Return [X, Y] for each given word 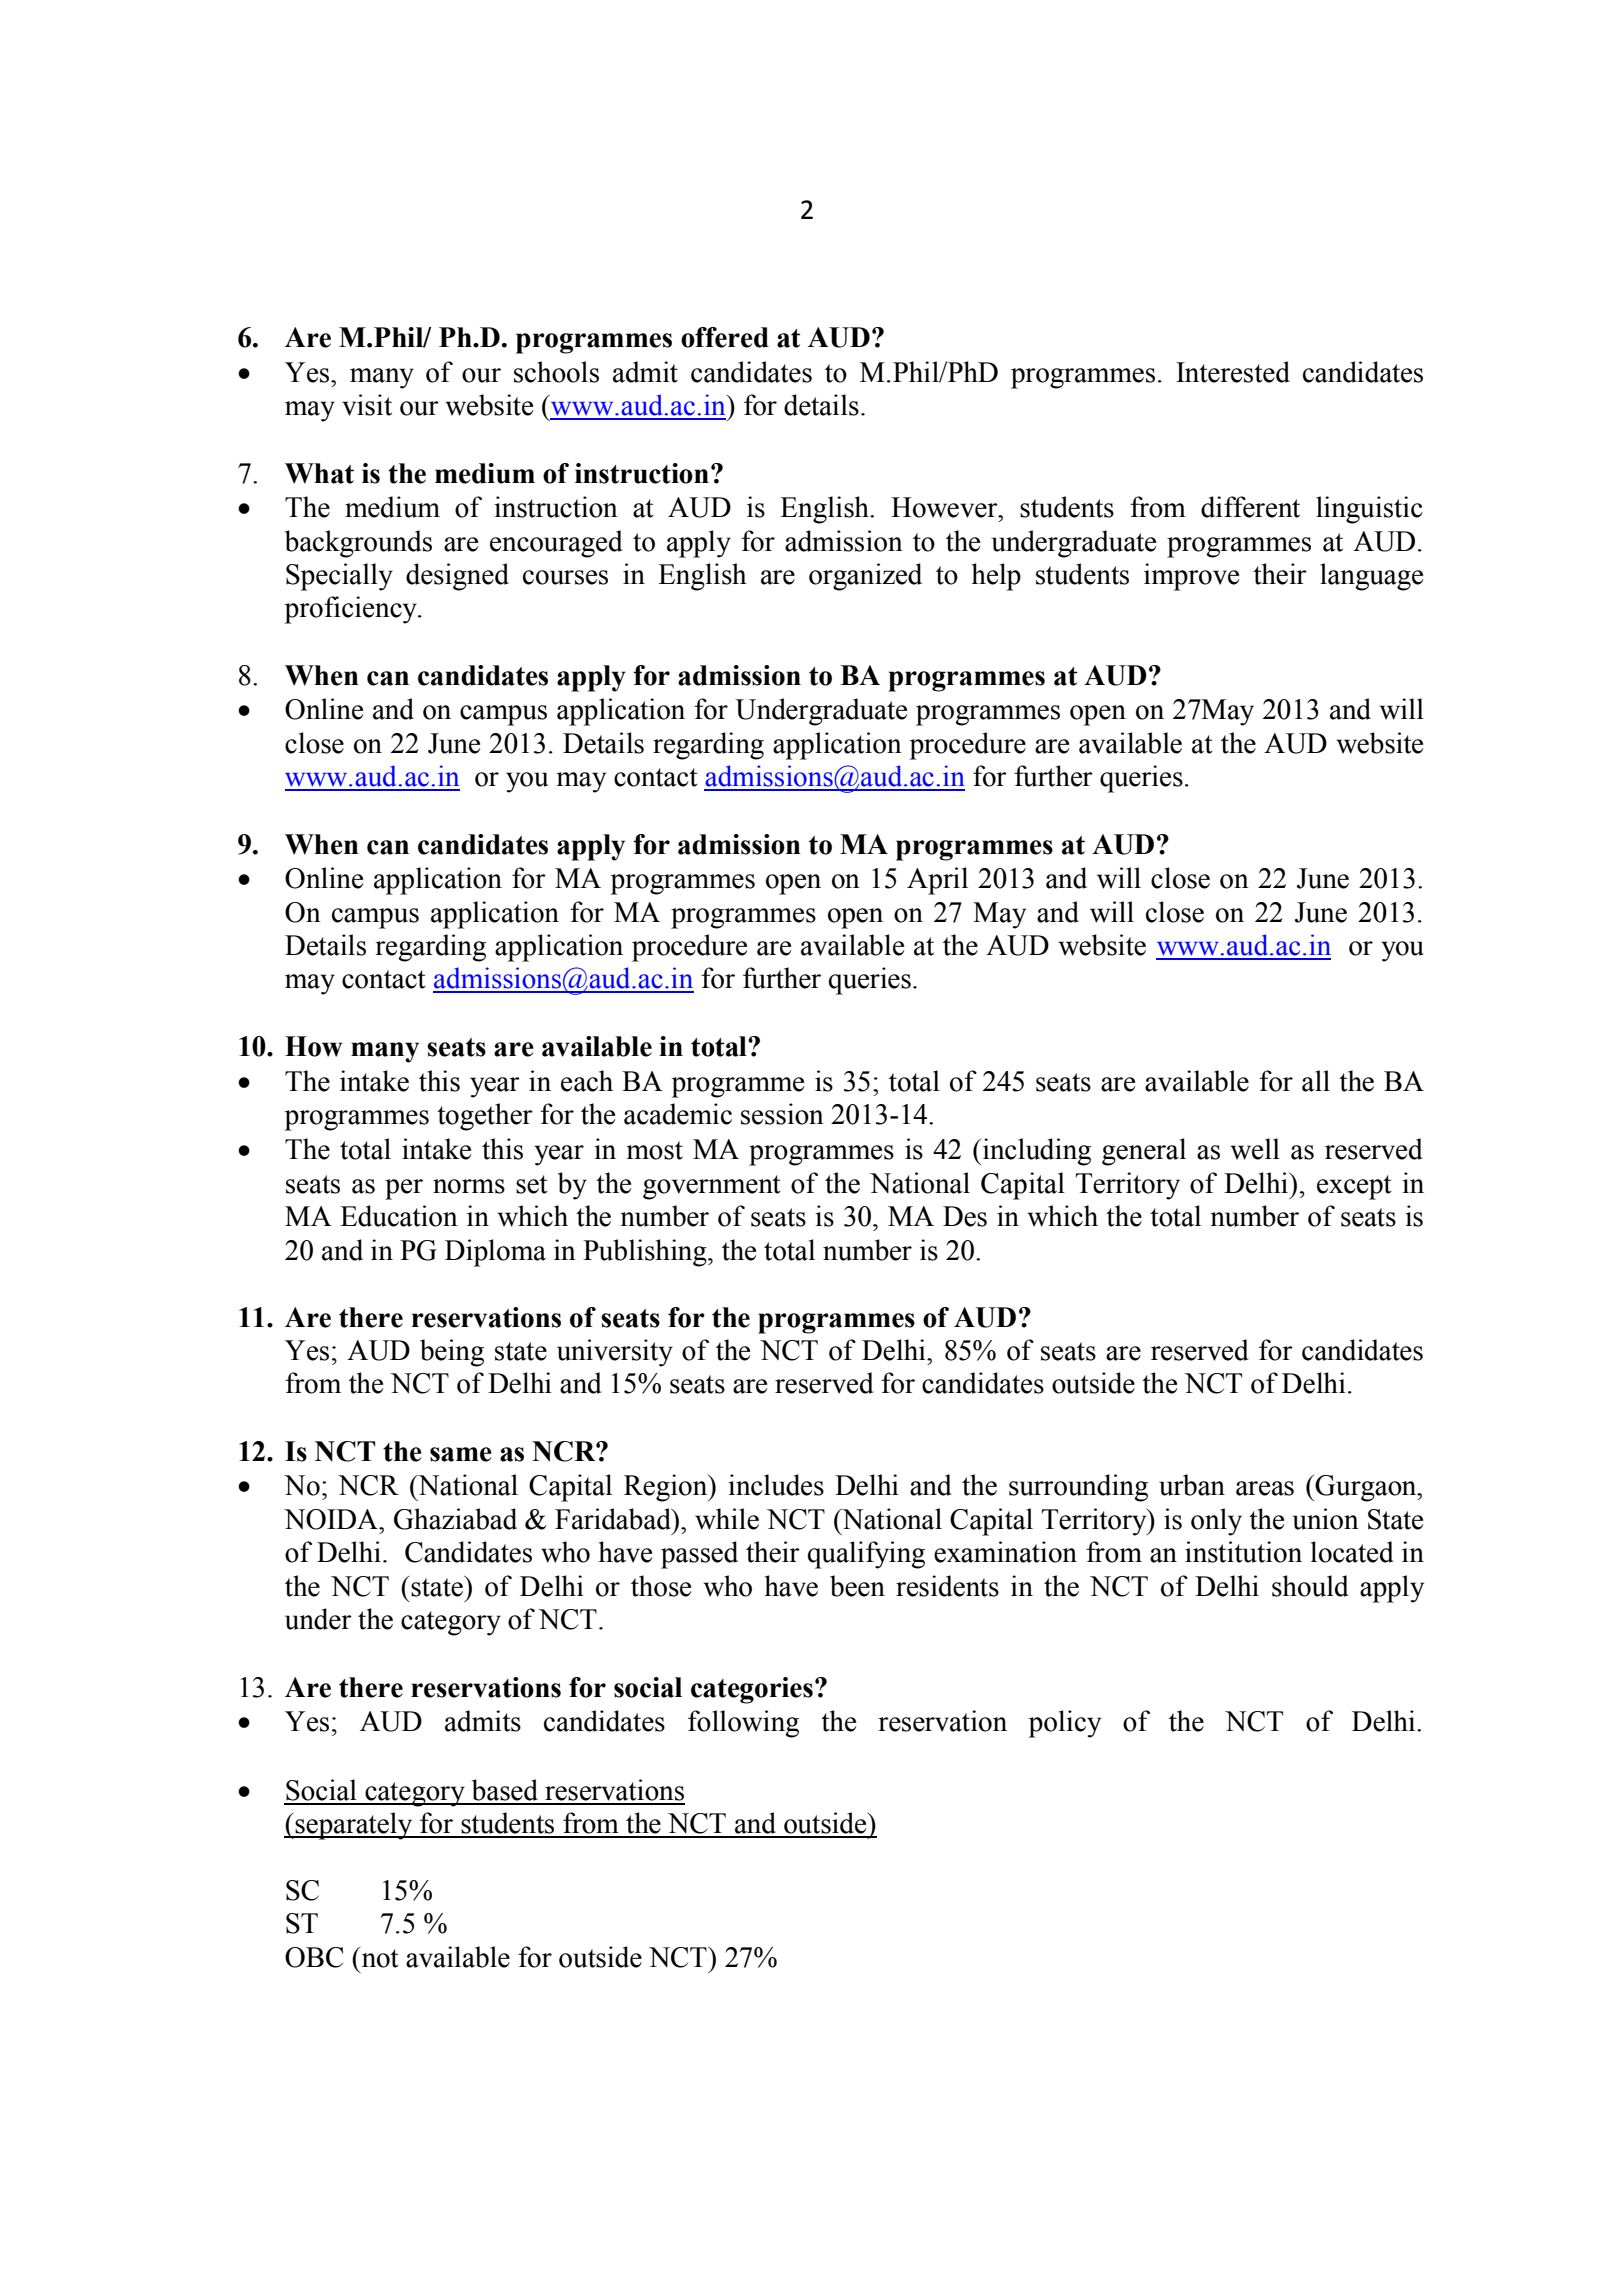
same [461, 1454]
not [379, 1957]
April [937, 881]
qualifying [866, 1555]
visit [367, 405]
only [1216, 1522]
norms [469, 1186]
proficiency [352, 610]
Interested [1233, 372]
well [1255, 1149]
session [782, 1114]
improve [1191, 577]
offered [725, 337]
